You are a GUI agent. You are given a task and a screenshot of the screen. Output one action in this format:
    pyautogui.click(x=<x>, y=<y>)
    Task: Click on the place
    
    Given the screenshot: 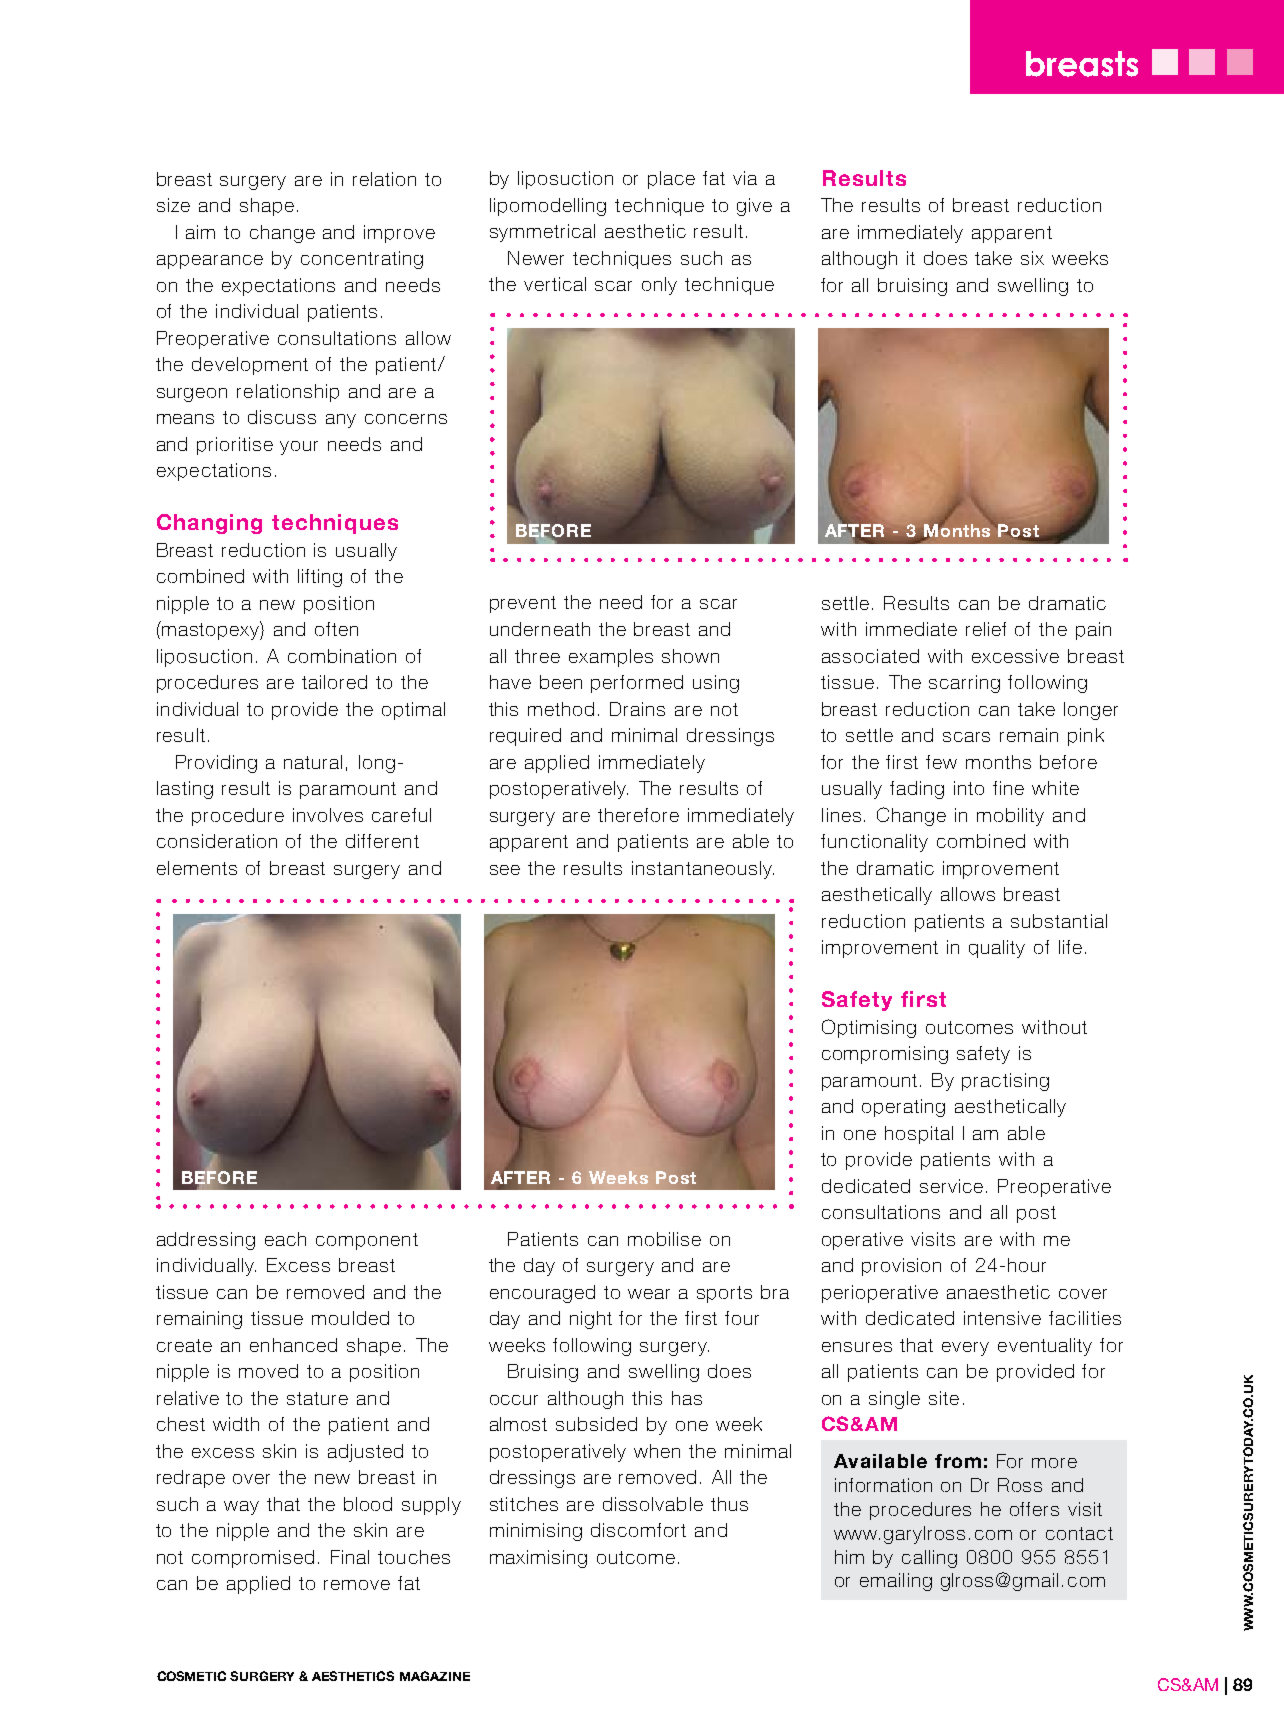 What is the action you would take?
    pyautogui.click(x=671, y=180)
